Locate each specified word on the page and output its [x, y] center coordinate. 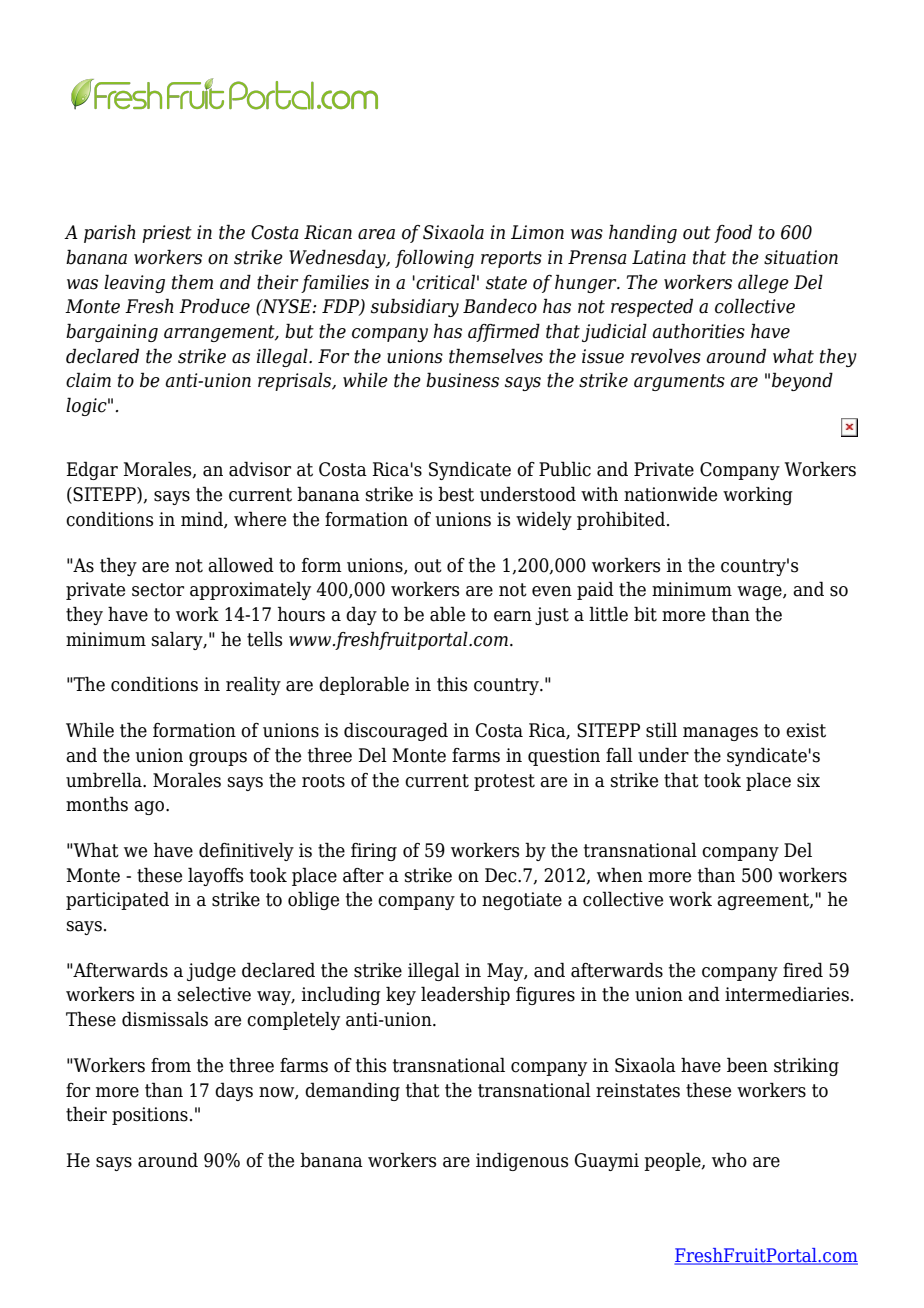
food [733, 233]
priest [167, 234]
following [434, 258]
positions [150, 1116]
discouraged [396, 731]
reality [253, 685]
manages [720, 734]
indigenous [522, 1161]
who [729, 1160]
